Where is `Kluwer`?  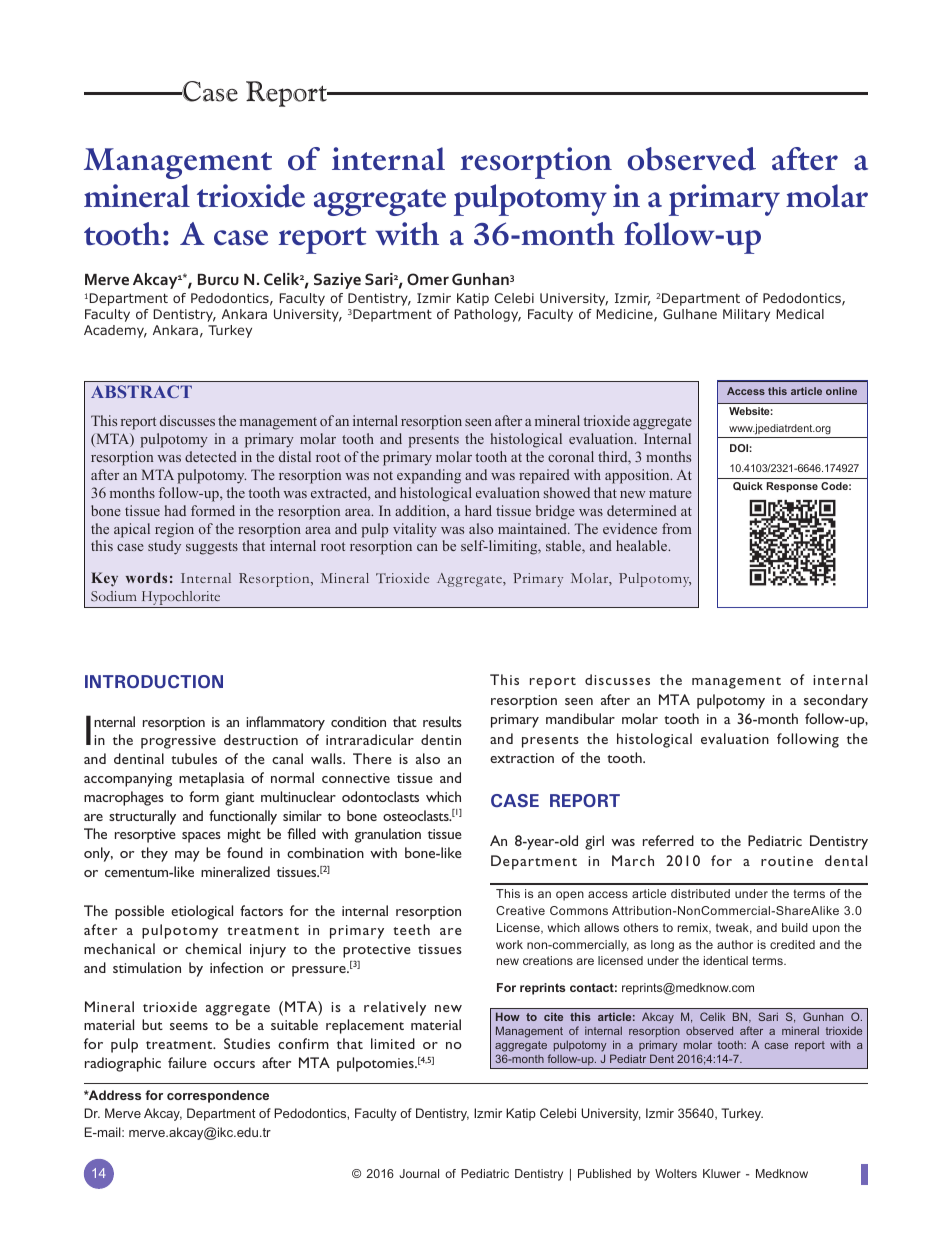 Kluwer is located at coordinates (722, 1173).
